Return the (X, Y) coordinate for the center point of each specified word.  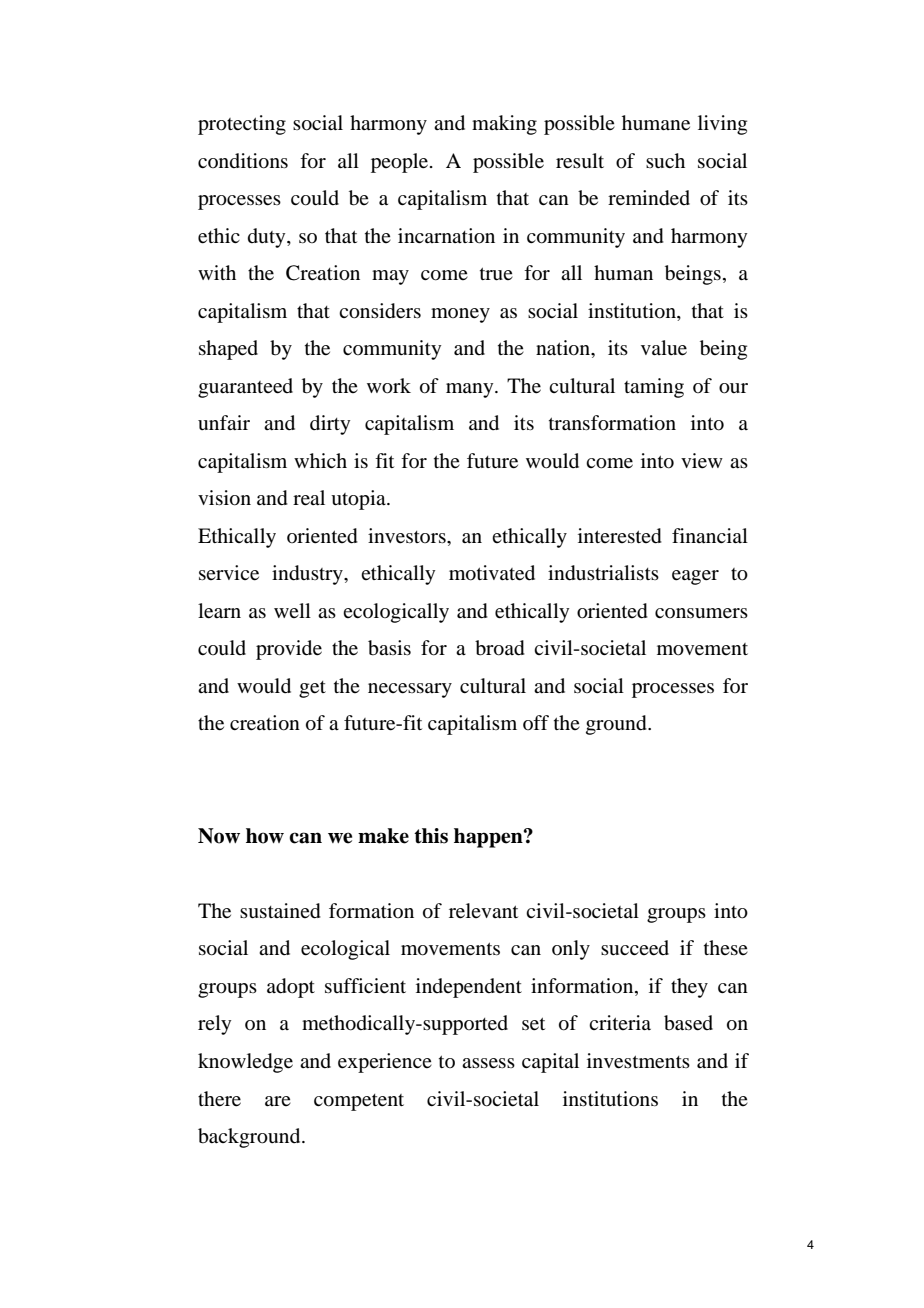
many (471, 390)
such (665, 160)
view (702, 461)
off (536, 722)
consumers (701, 613)
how (265, 836)
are (278, 1101)
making (504, 125)
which (320, 460)
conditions (243, 161)
